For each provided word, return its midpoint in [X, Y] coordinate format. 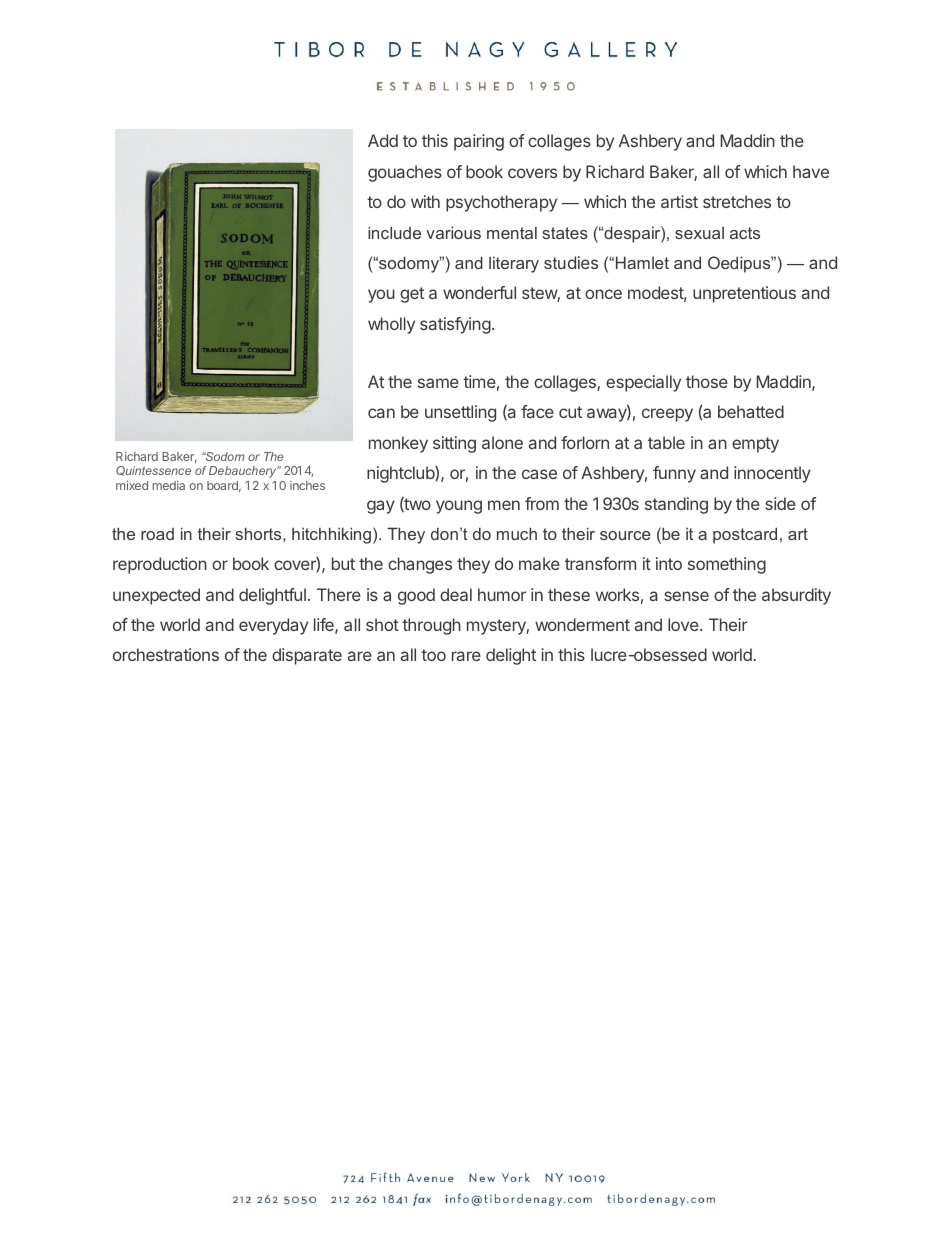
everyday [273, 626]
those [707, 381]
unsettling [460, 413]
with [425, 201]
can [381, 413]
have [811, 171]
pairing [479, 142]
